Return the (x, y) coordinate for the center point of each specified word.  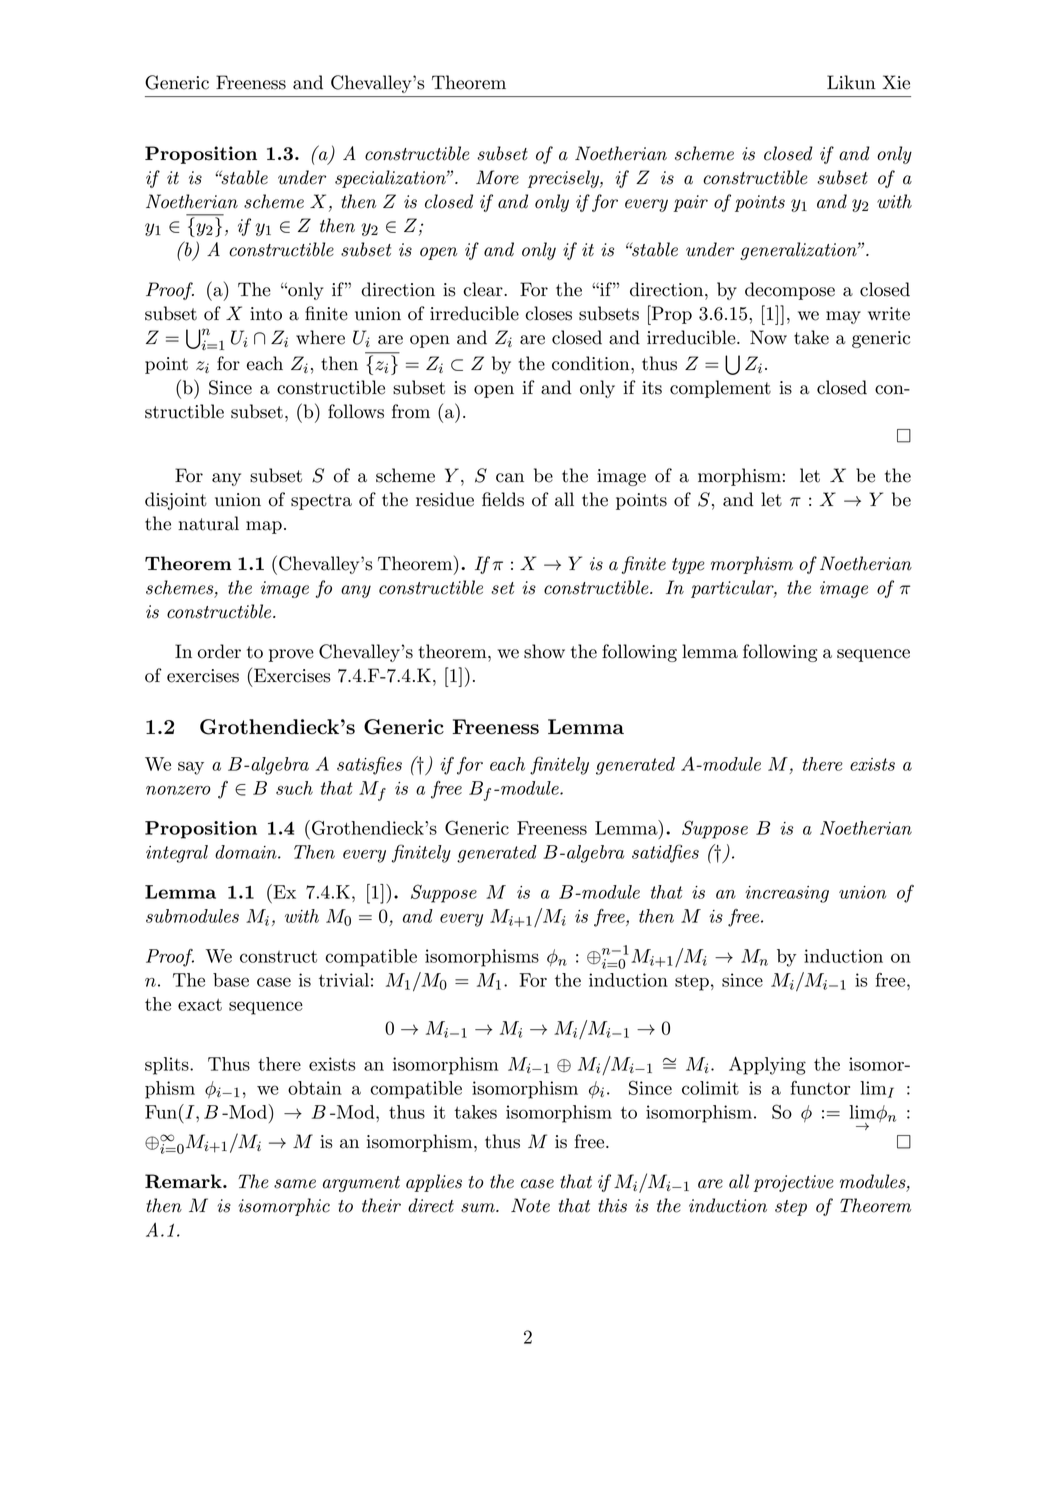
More (497, 177)
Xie (896, 82)
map (264, 527)
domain (247, 852)
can (510, 478)
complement (720, 389)
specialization (391, 179)
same (295, 1184)
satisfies (369, 765)
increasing (787, 894)
